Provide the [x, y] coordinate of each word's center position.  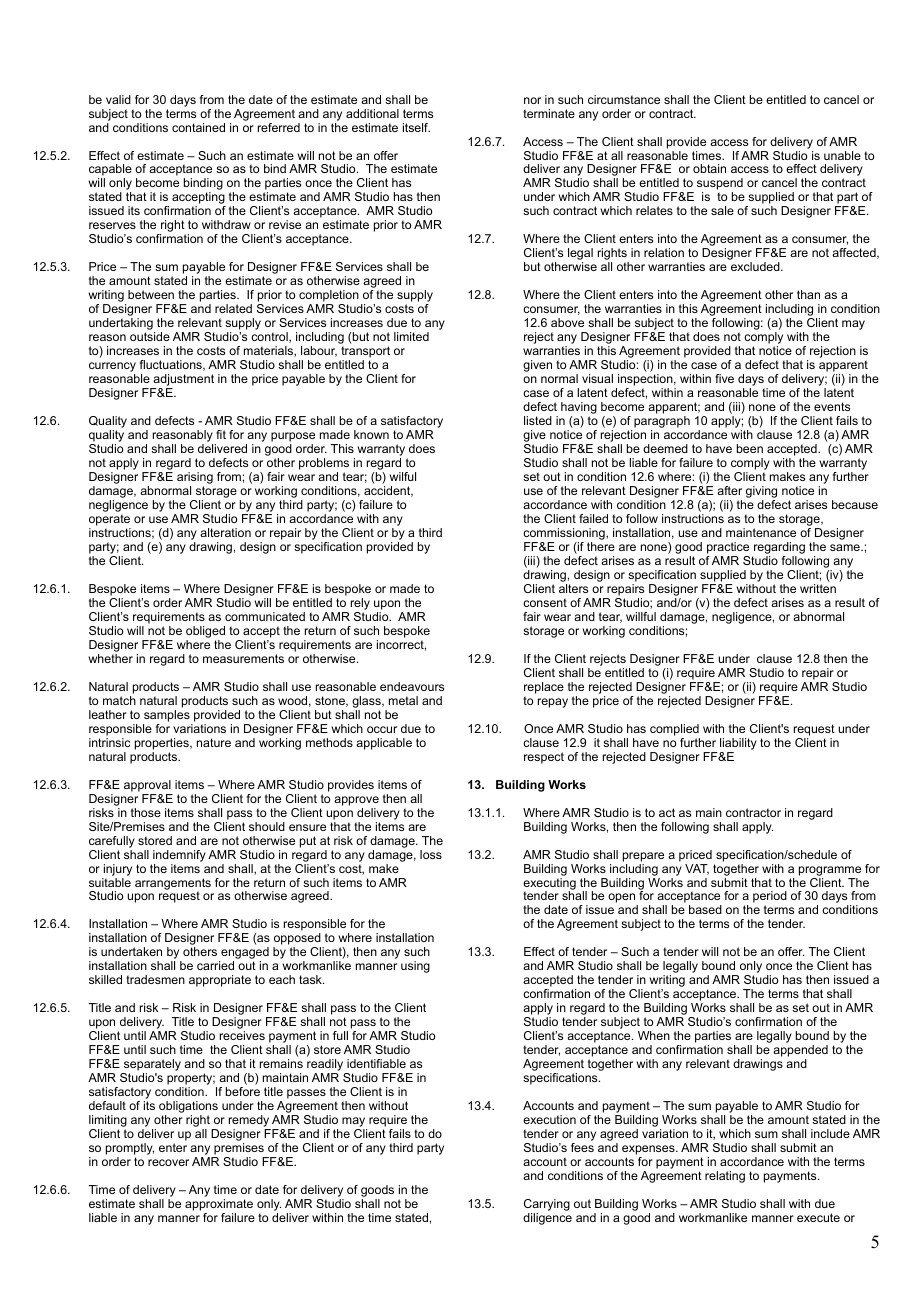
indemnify [179, 856]
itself [416, 127]
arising [195, 479]
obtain [709, 168]
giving [761, 493]
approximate [219, 1206]
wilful [403, 476]
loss [431, 854]
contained [198, 127]
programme [830, 871]
